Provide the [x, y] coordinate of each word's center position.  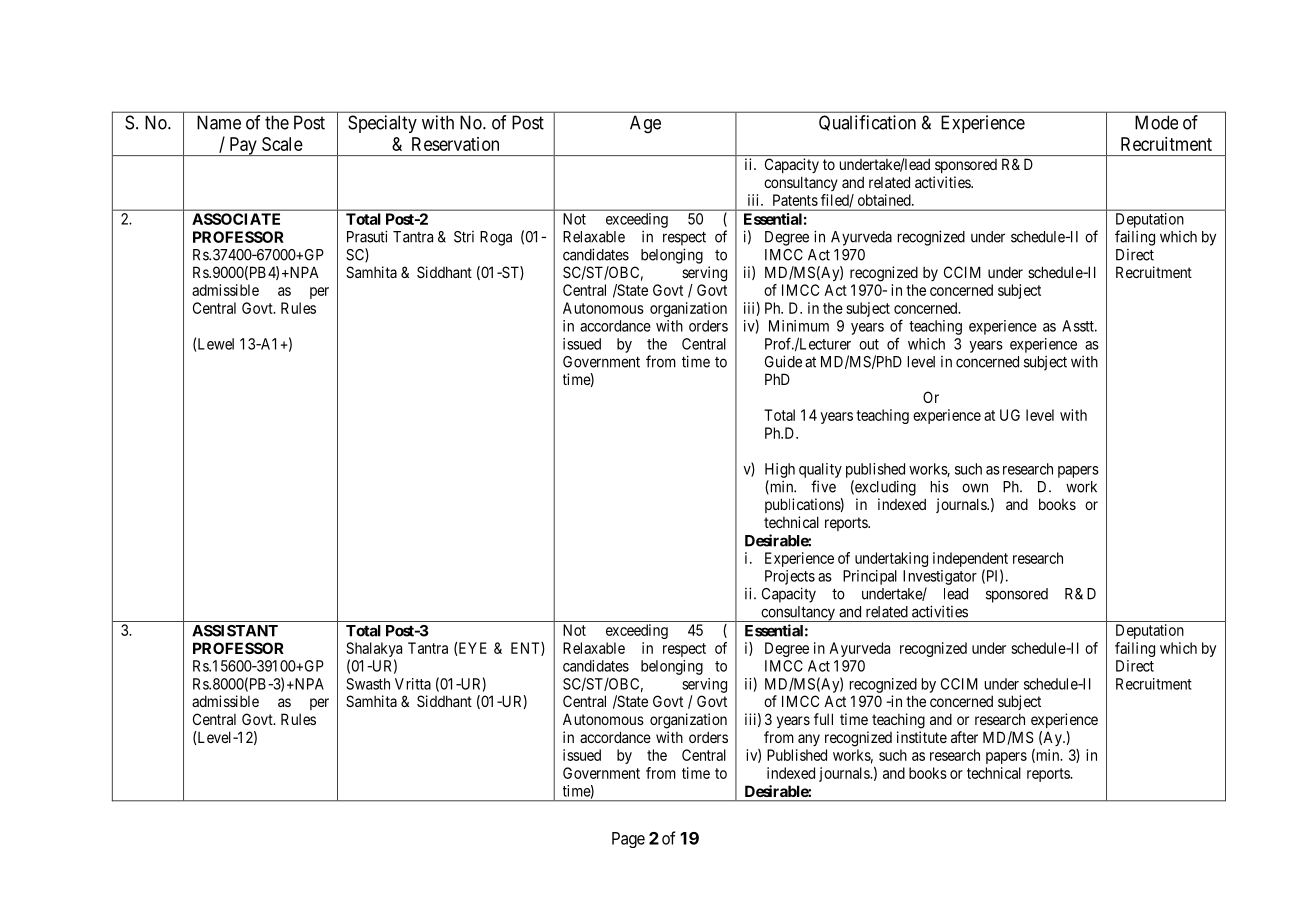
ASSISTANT [235, 631]
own [975, 488]
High [780, 470]
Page [628, 840]
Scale [282, 144]
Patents [795, 200]
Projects [790, 577]
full [823, 719]
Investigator [940, 577]
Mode [1156, 122]
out [869, 344]
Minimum [799, 326]
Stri [464, 237]
